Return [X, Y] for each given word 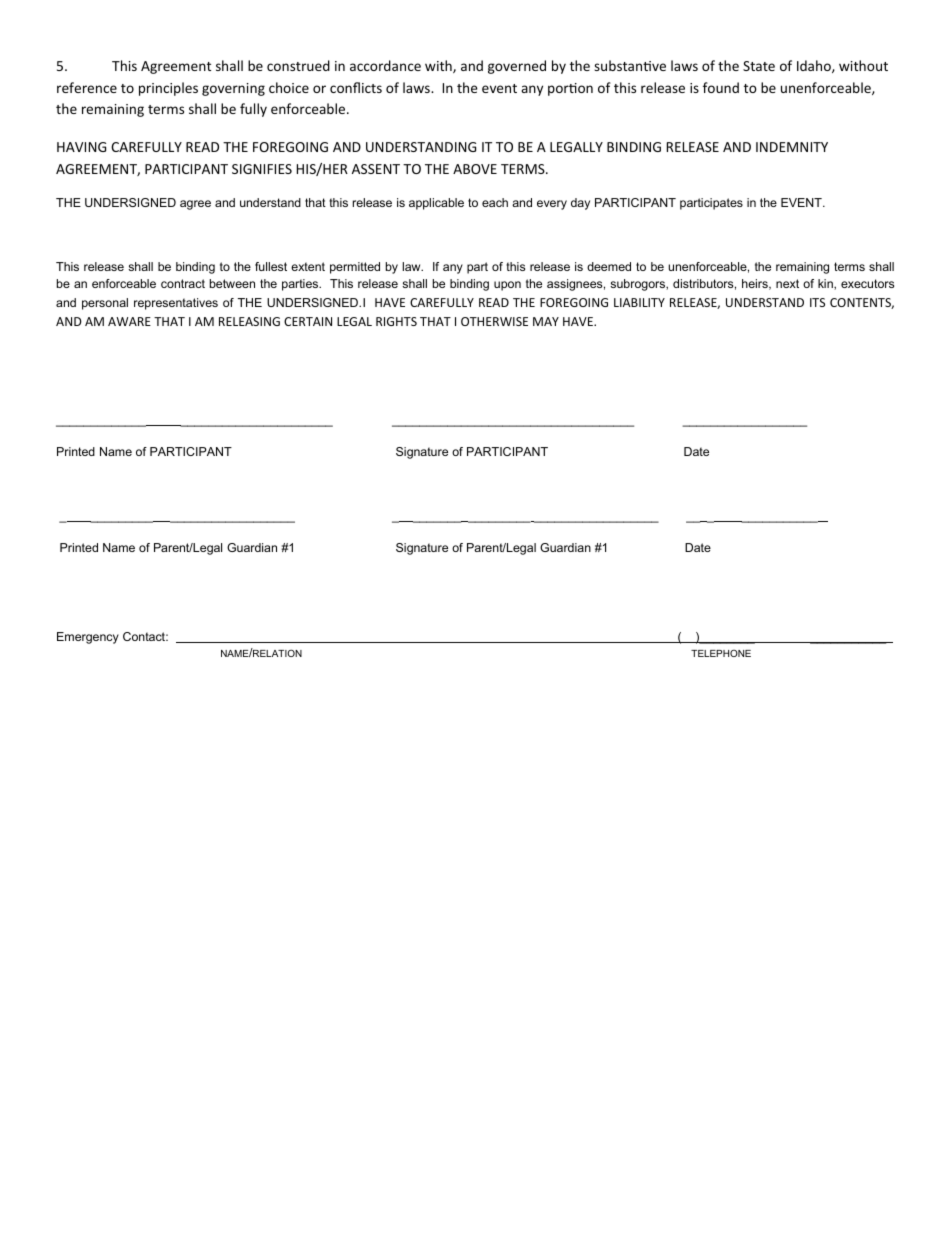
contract [183, 283]
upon [507, 286]
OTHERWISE [494, 321]
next [787, 283]
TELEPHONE [721, 653]
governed [517, 67]
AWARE [129, 321]
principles [168, 89]
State [759, 66]
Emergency [88, 638]
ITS [817, 302]
